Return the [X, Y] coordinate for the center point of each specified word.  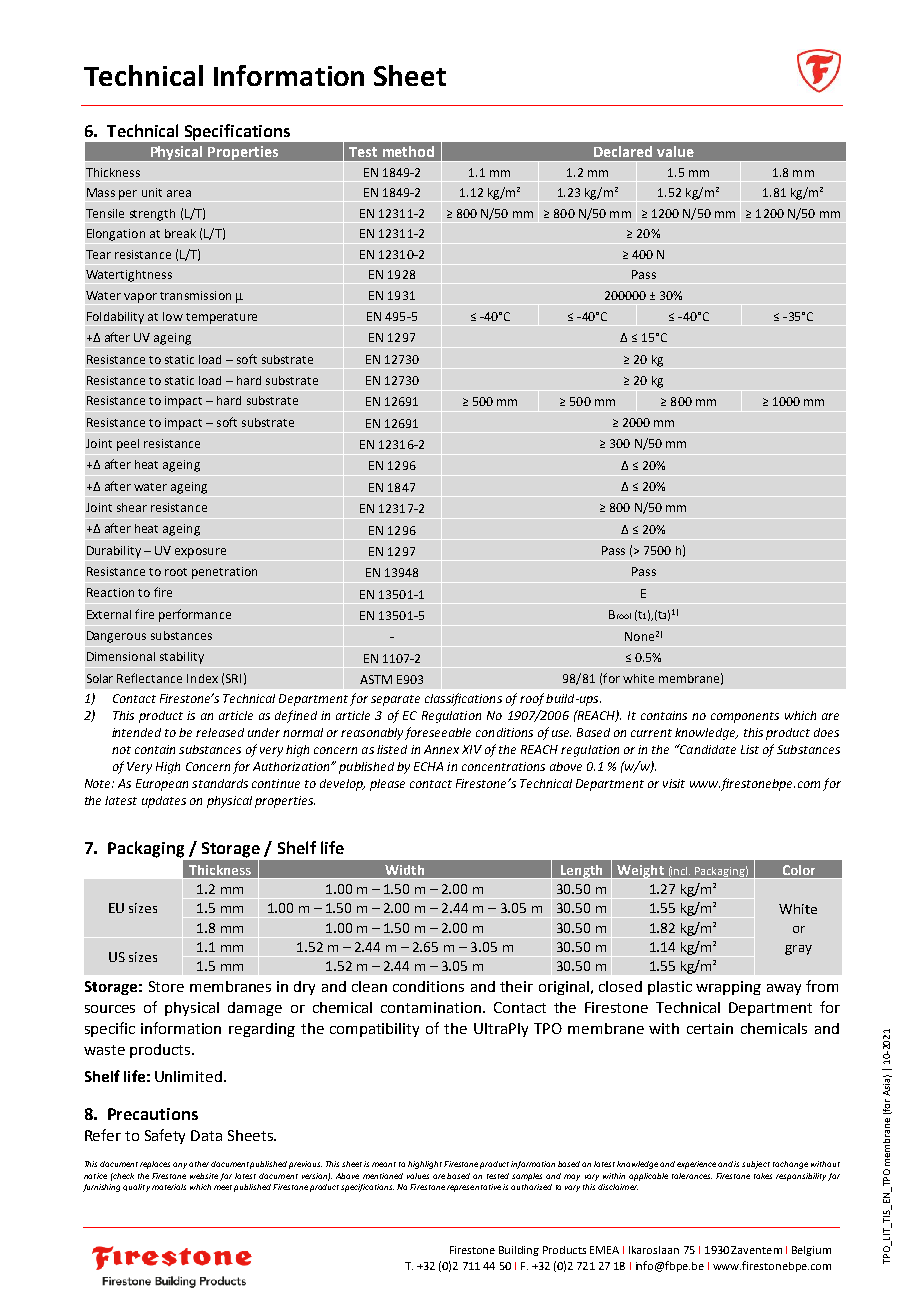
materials [169, 1187]
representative [474, 1188]
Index [202, 678]
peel [128, 445]
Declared [623, 151]
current [651, 733]
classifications [463, 699]
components [745, 717]
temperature [221, 318]
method [408, 151]
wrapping [728, 988]
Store [166, 986]
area [179, 193]
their [516, 986]
